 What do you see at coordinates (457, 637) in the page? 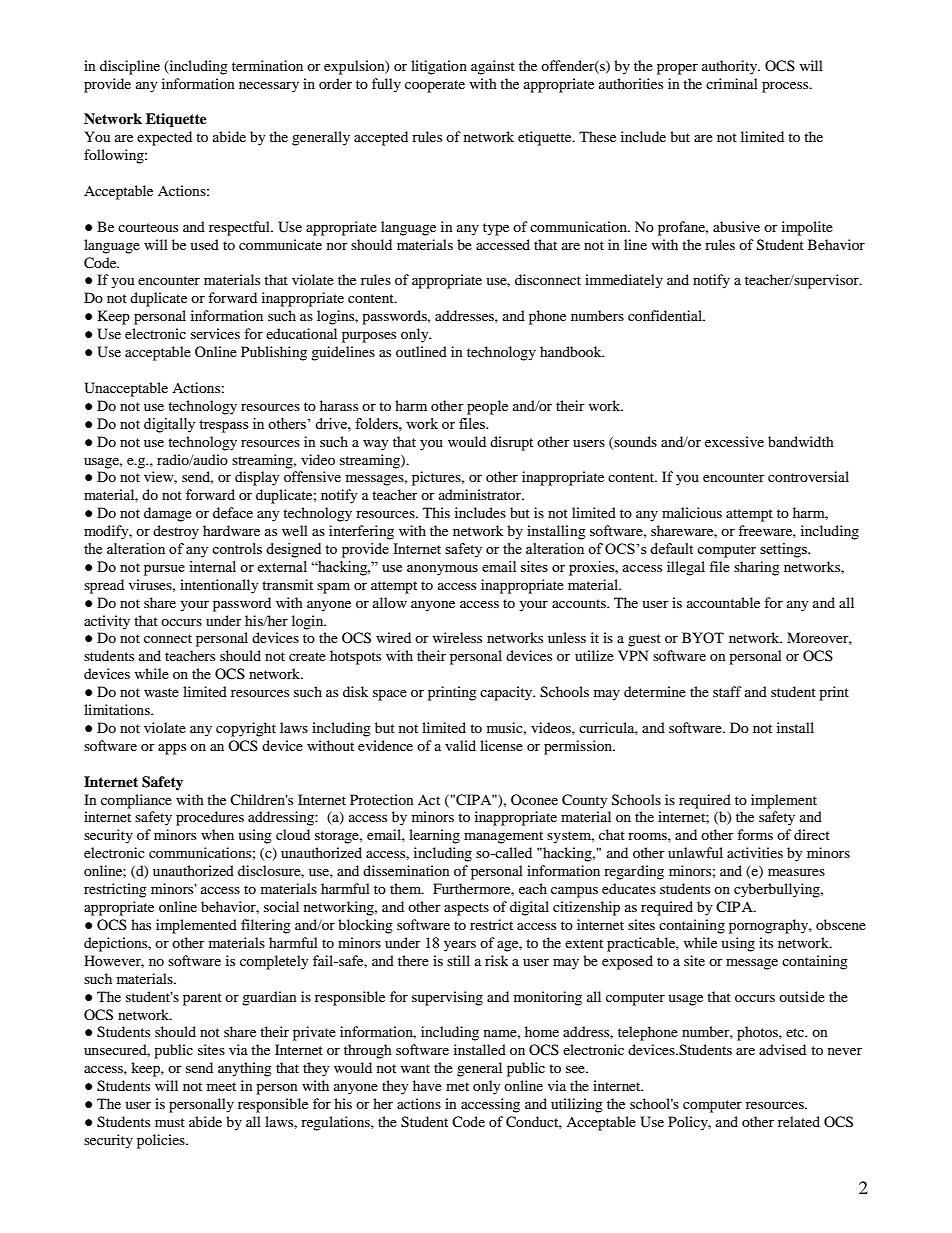
I see `wireless` at bounding box center [457, 637].
